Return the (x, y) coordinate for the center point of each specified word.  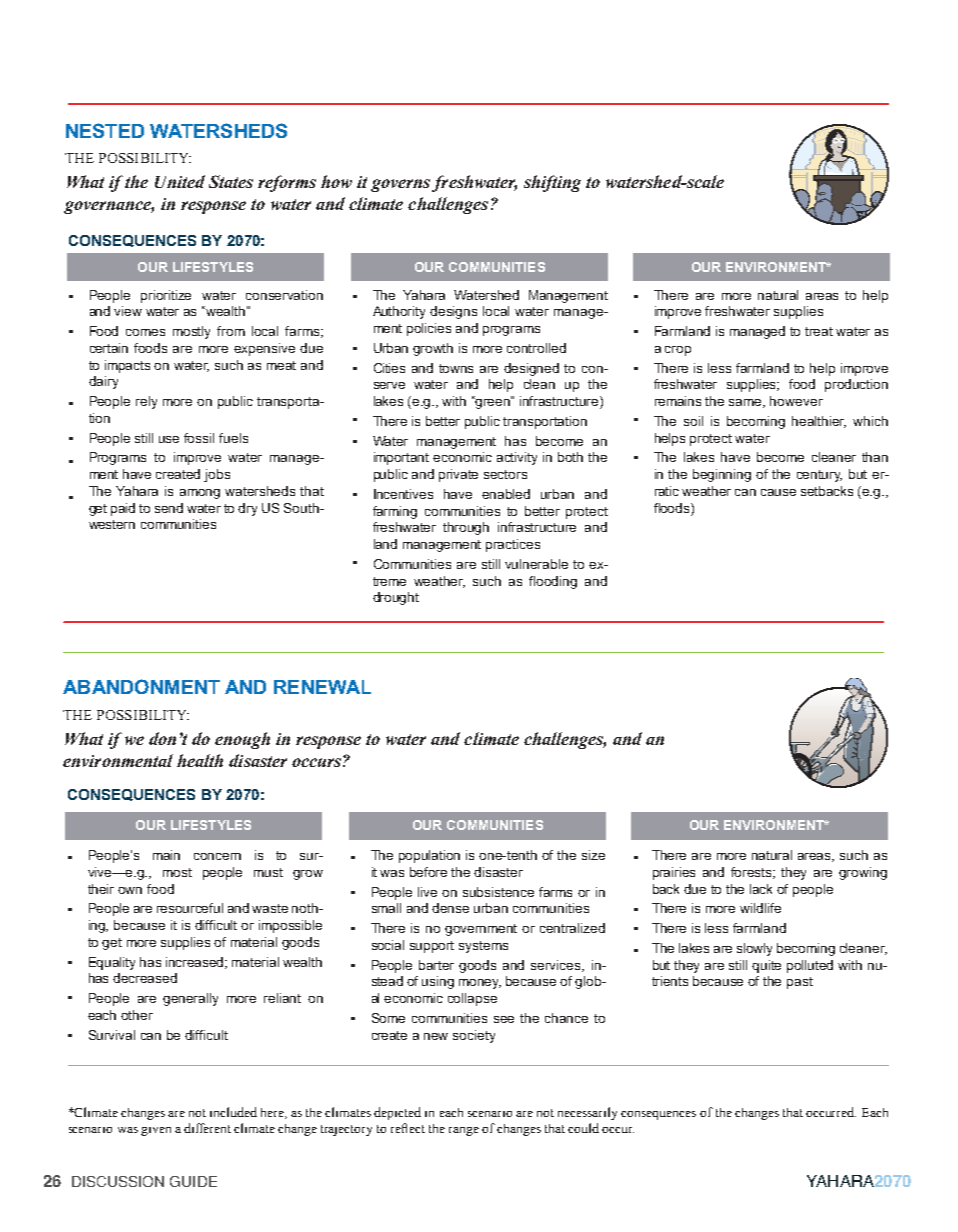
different (207, 1128)
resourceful (190, 908)
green (493, 402)
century (819, 476)
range (464, 1131)
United (180, 181)
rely (146, 402)
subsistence (498, 892)
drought (396, 598)
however (796, 401)
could (583, 1128)
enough (242, 740)
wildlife (760, 908)
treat (819, 331)
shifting (552, 183)
